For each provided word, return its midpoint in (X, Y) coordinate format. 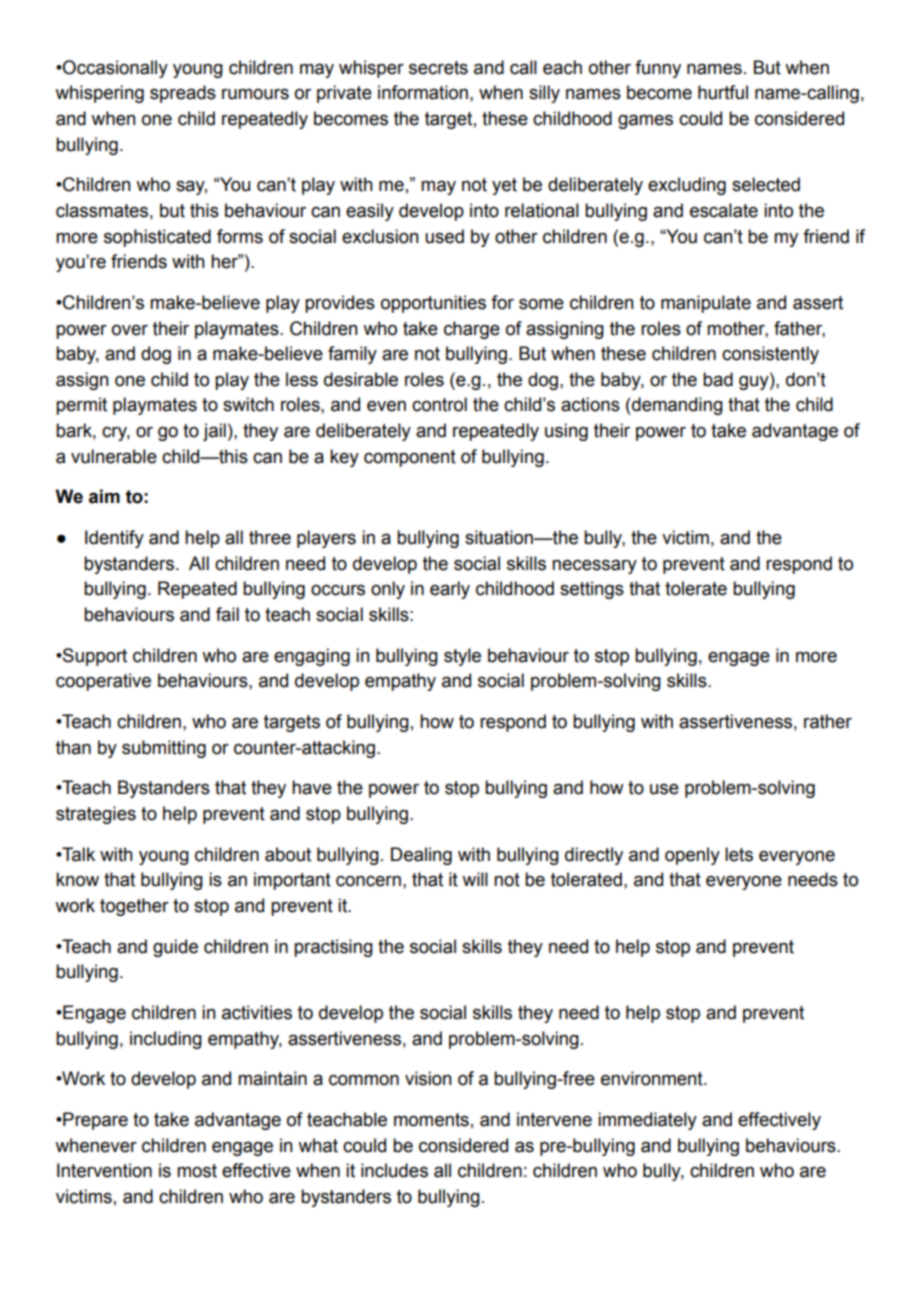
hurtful (723, 92)
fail (227, 614)
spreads (183, 94)
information (423, 92)
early (450, 590)
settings (592, 590)
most (197, 1171)
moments (431, 1120)
